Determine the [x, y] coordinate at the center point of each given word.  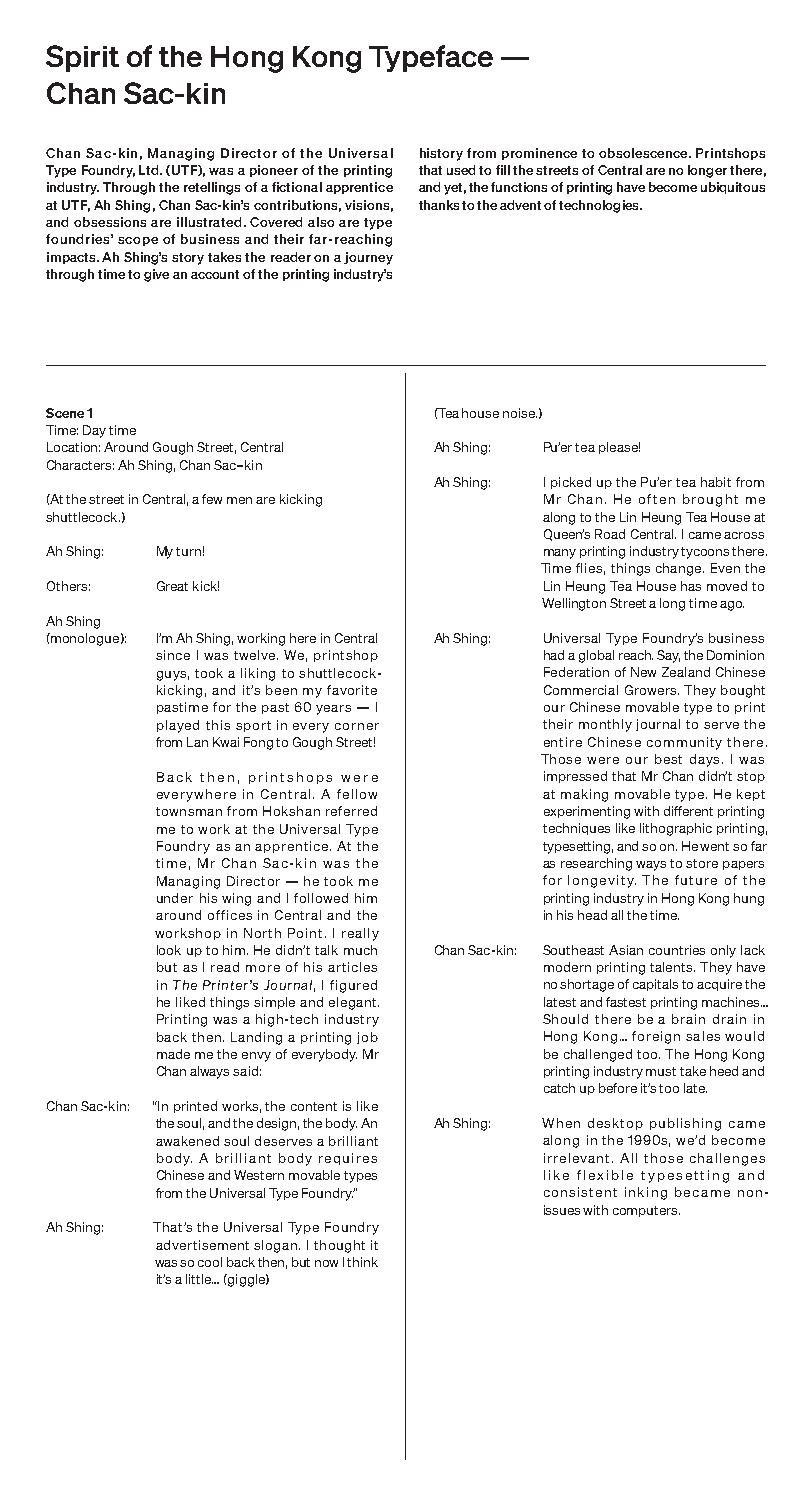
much [360, 950]
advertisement [202, 1245]
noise [520, 413]
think [362, 1262]
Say [668, 656]
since [173, 655]
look [169, 950]
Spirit [82, 58]
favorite [352, 690]
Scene [65, 413]
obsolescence [644, 153]
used [461, 170]
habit [716, 482]
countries [677, 950]
